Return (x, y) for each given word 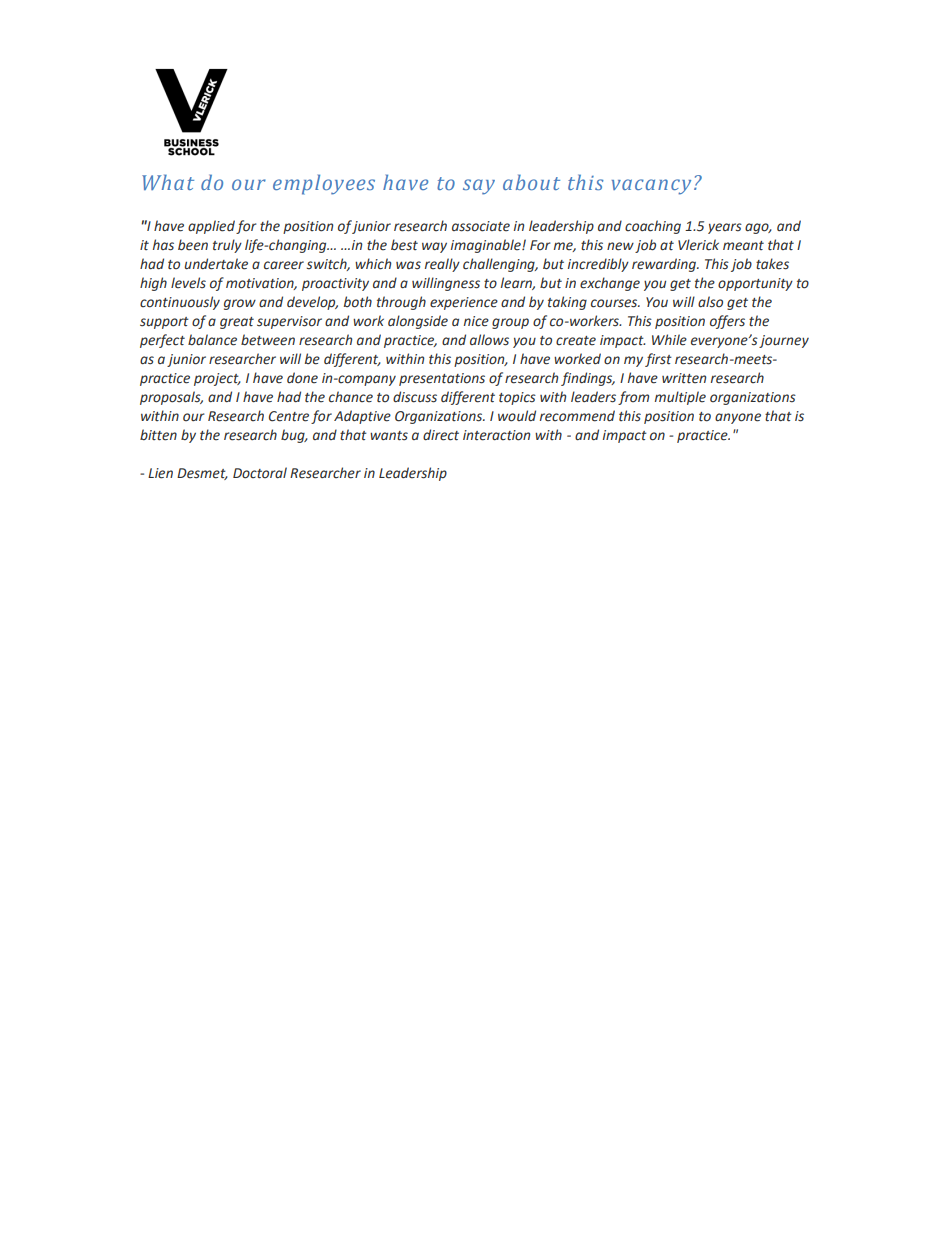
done (302, 378)
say (479, 187)
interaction (496, 435)
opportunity (755, 284)
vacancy (651, 187)
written (684, 378)
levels (188, 283)
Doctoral (260, 473)
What (168, 182)
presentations (442, 379)
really (442, 265)
